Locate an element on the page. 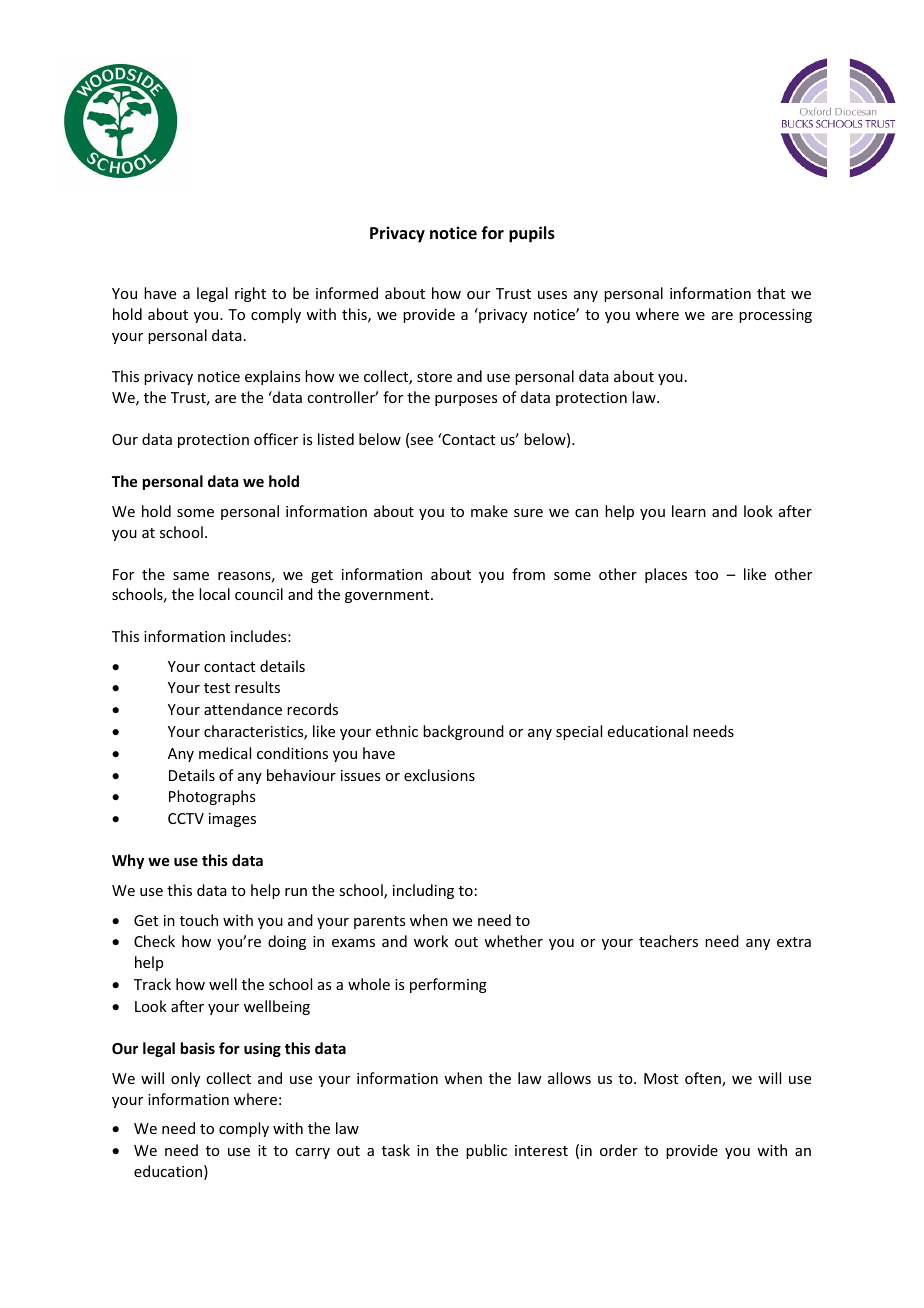  background is located at coordinates (463, 732).
